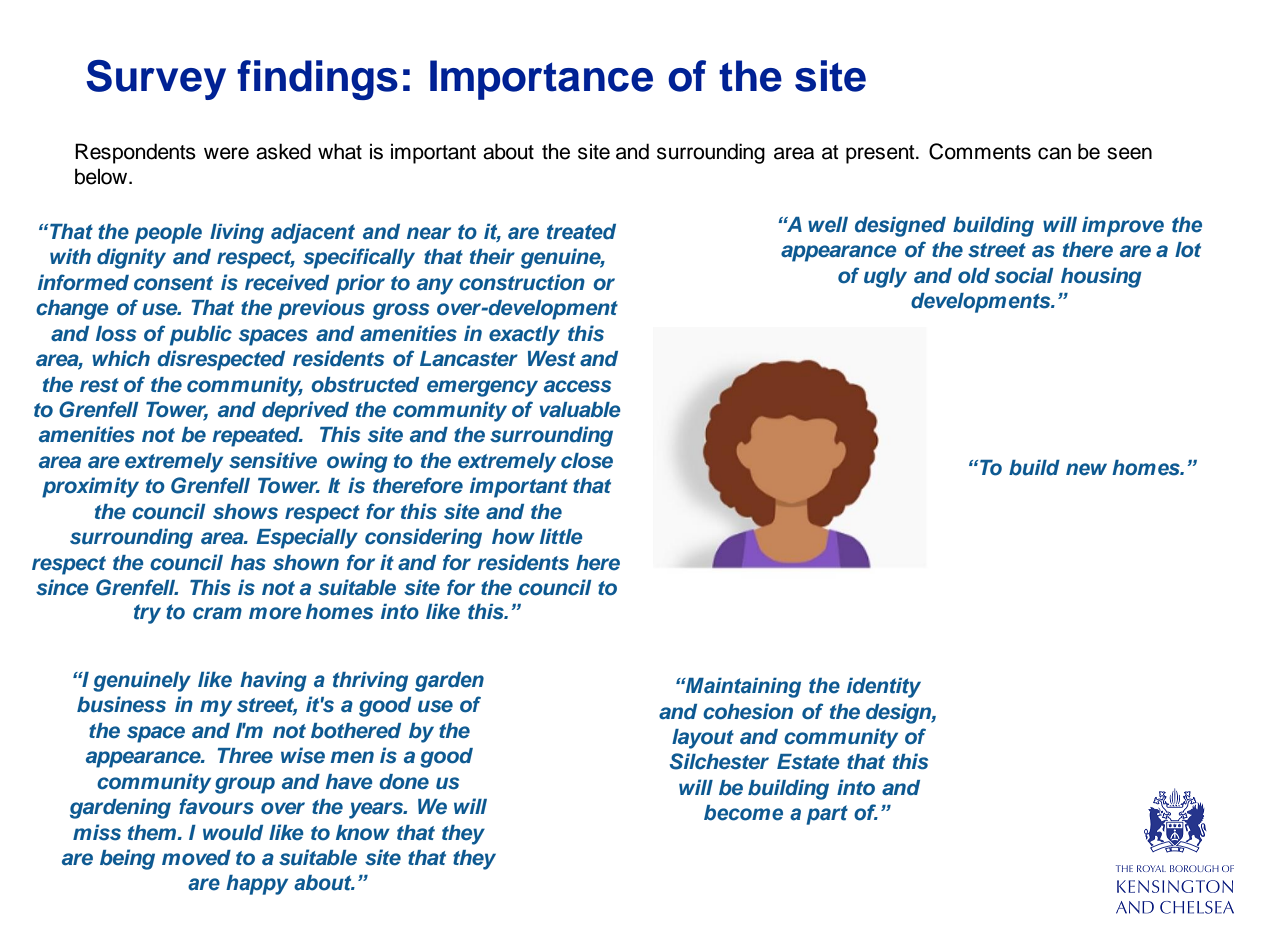 This image has width=1270, height=952. I want to click on cohesion, so click(748, 711).
